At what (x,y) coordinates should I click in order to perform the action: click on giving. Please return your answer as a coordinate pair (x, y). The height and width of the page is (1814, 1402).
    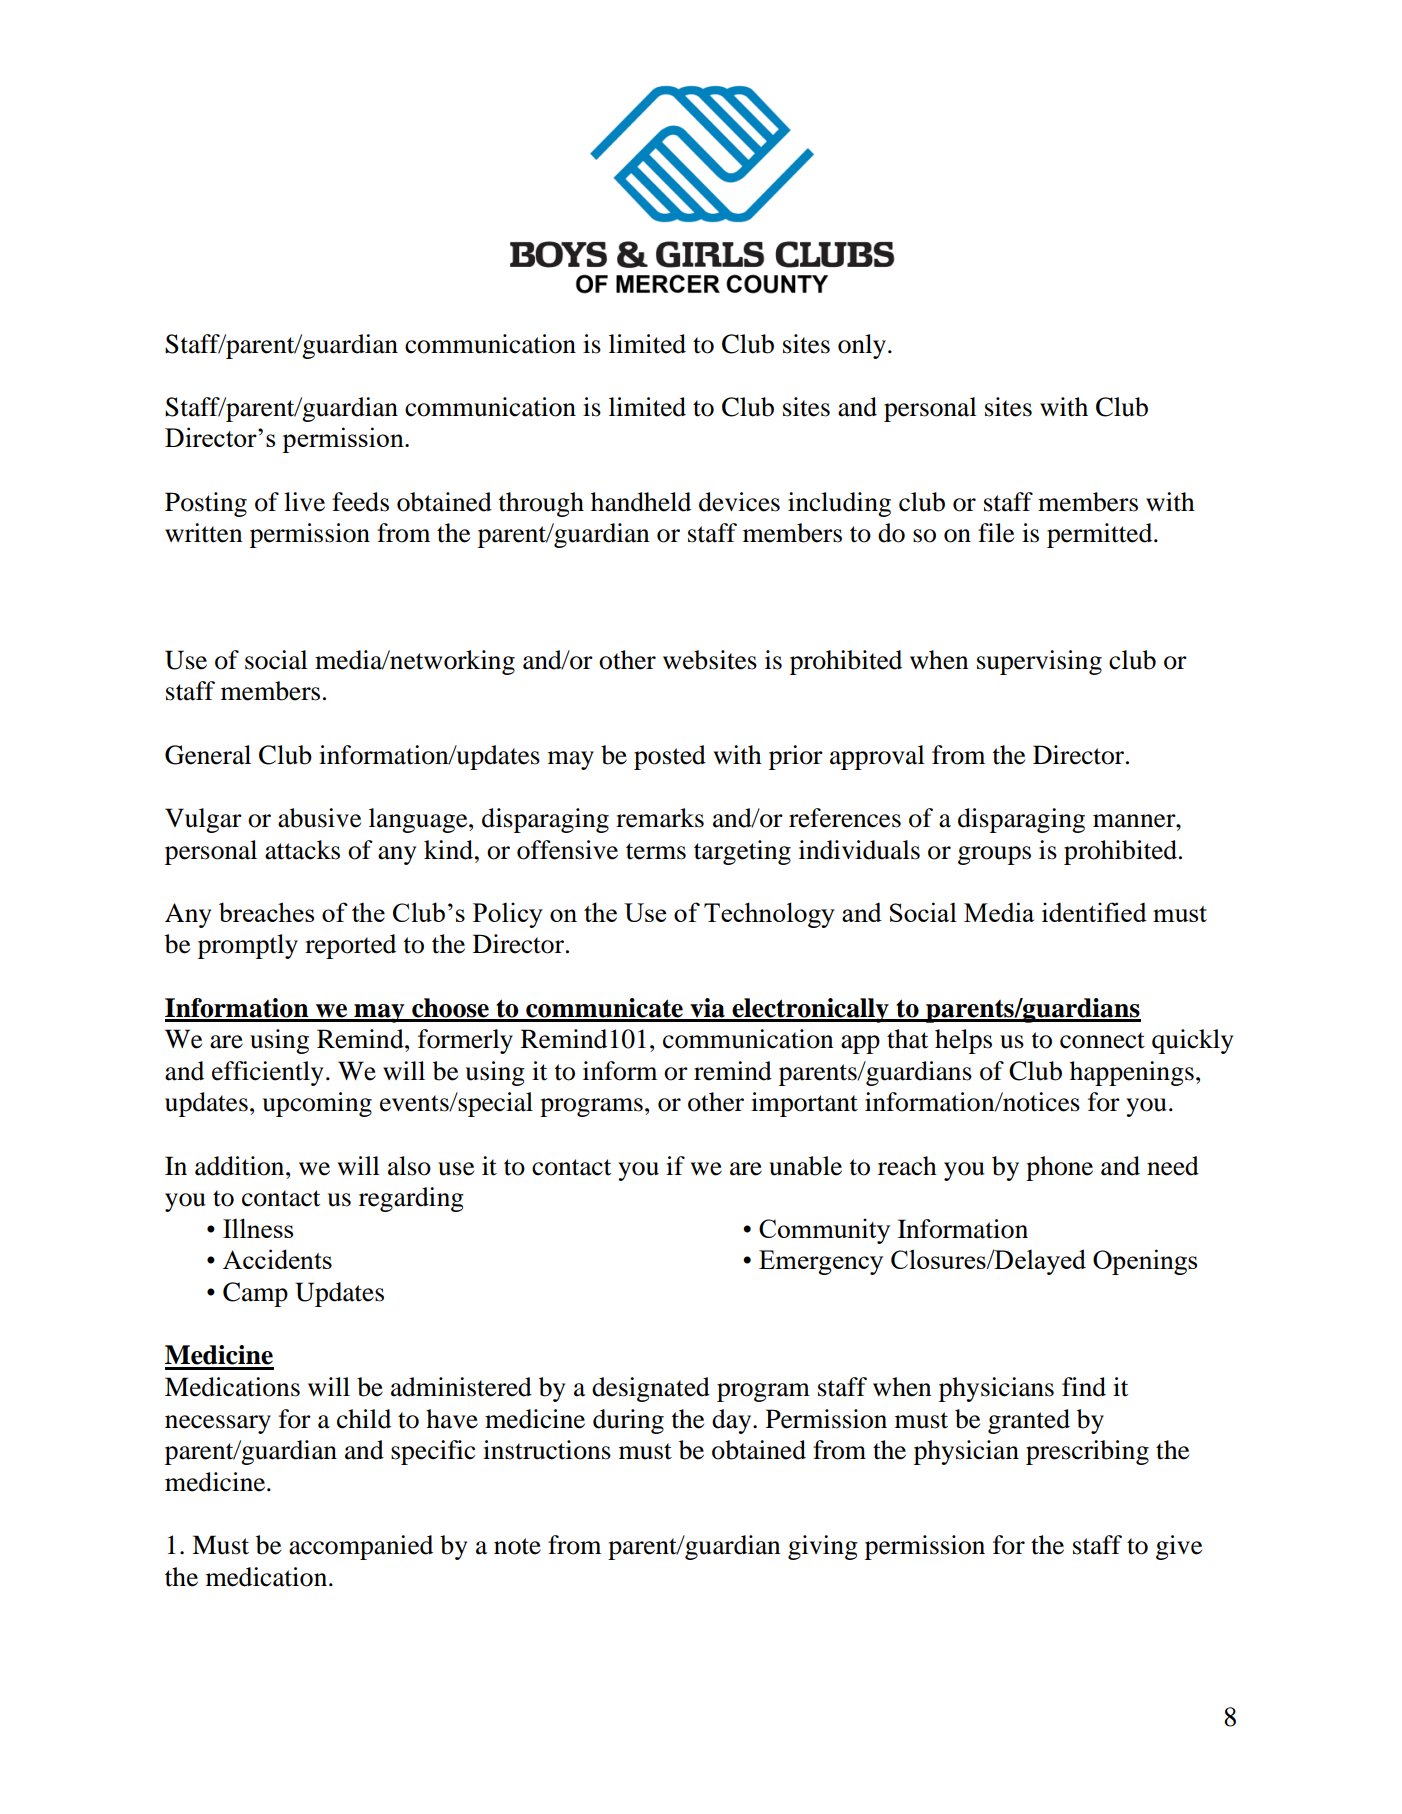
    Looking at the image, I should click on (823, 1547).
